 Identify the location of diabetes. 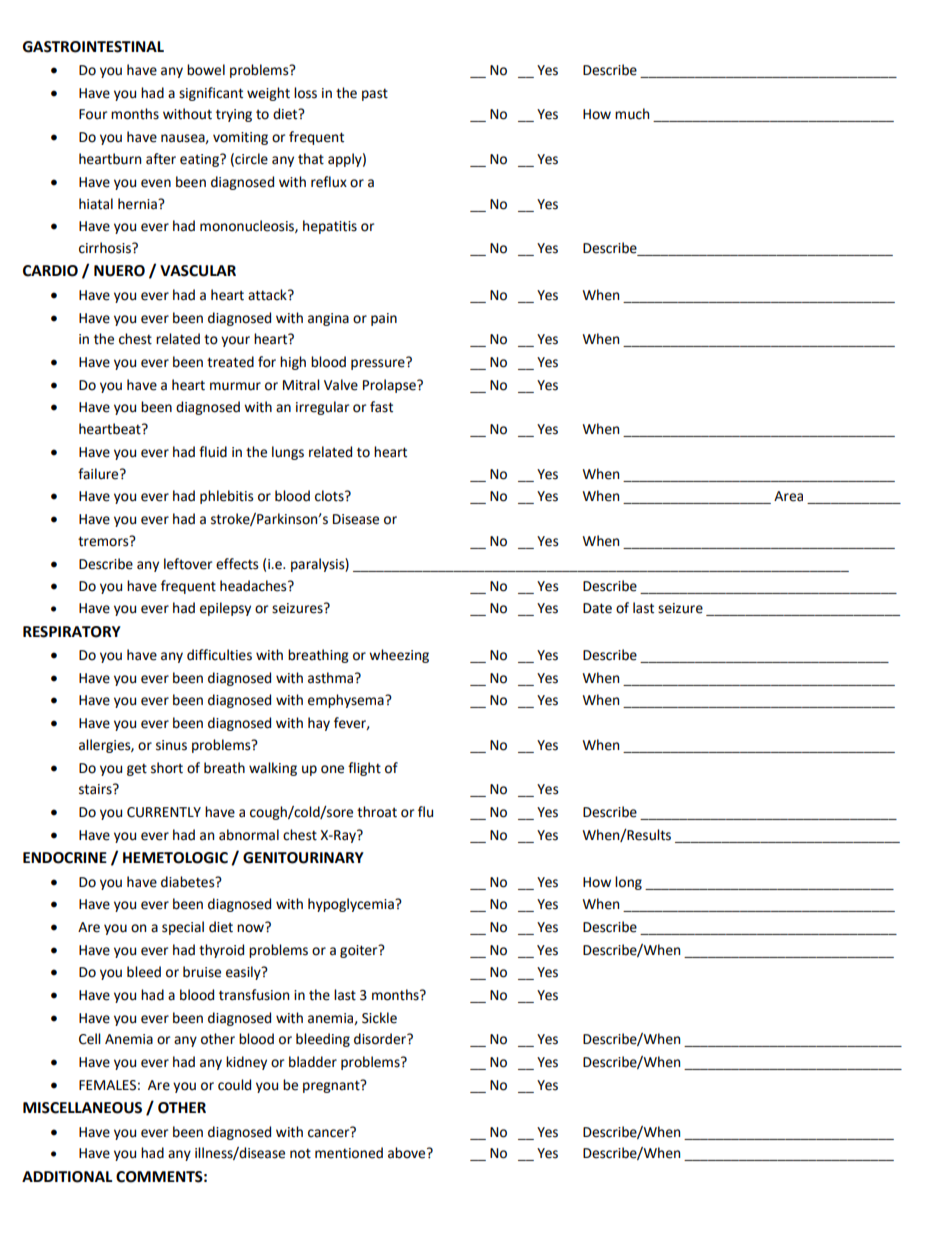
(189, 882).
